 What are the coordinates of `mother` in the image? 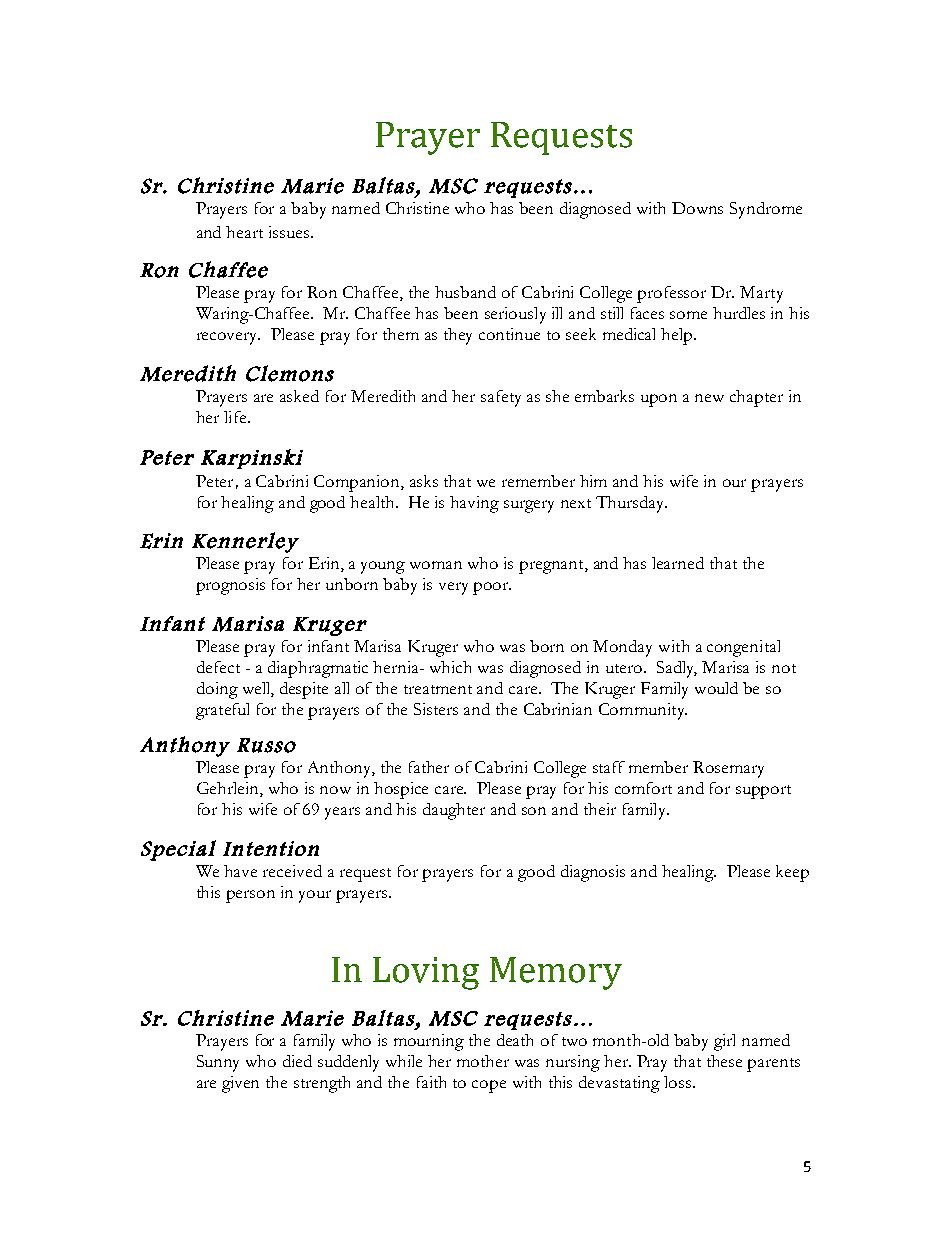 It's located at (483, 1061).
